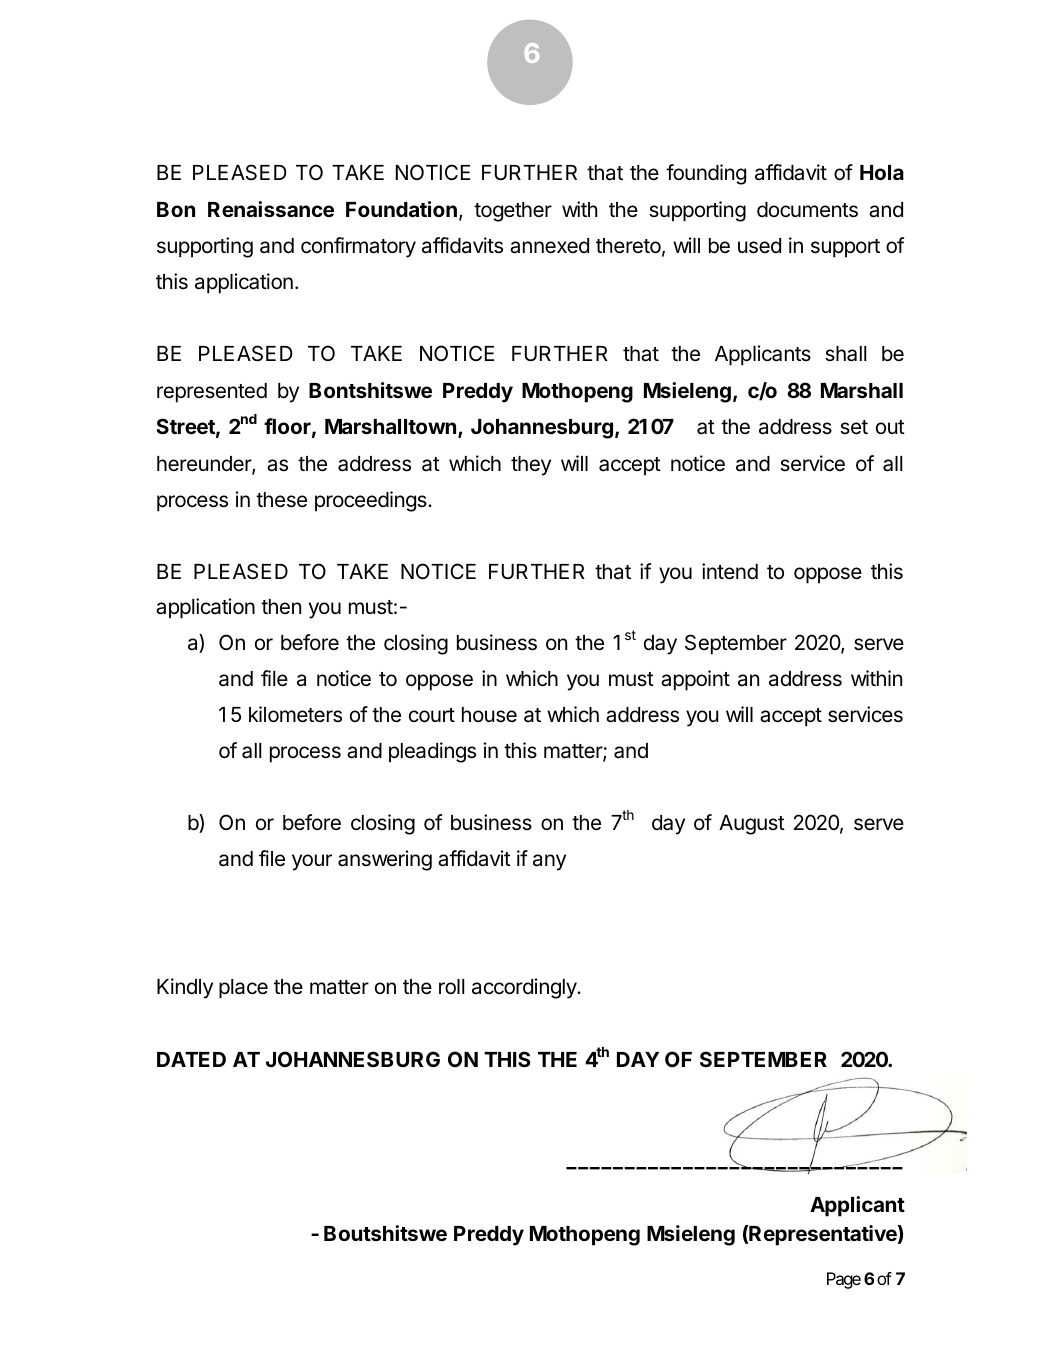 The image size is (1060, 1372). What do you see at coordinates (271, 209) in the page?
I see `Renaissance` at bounding box center [271, 209].
